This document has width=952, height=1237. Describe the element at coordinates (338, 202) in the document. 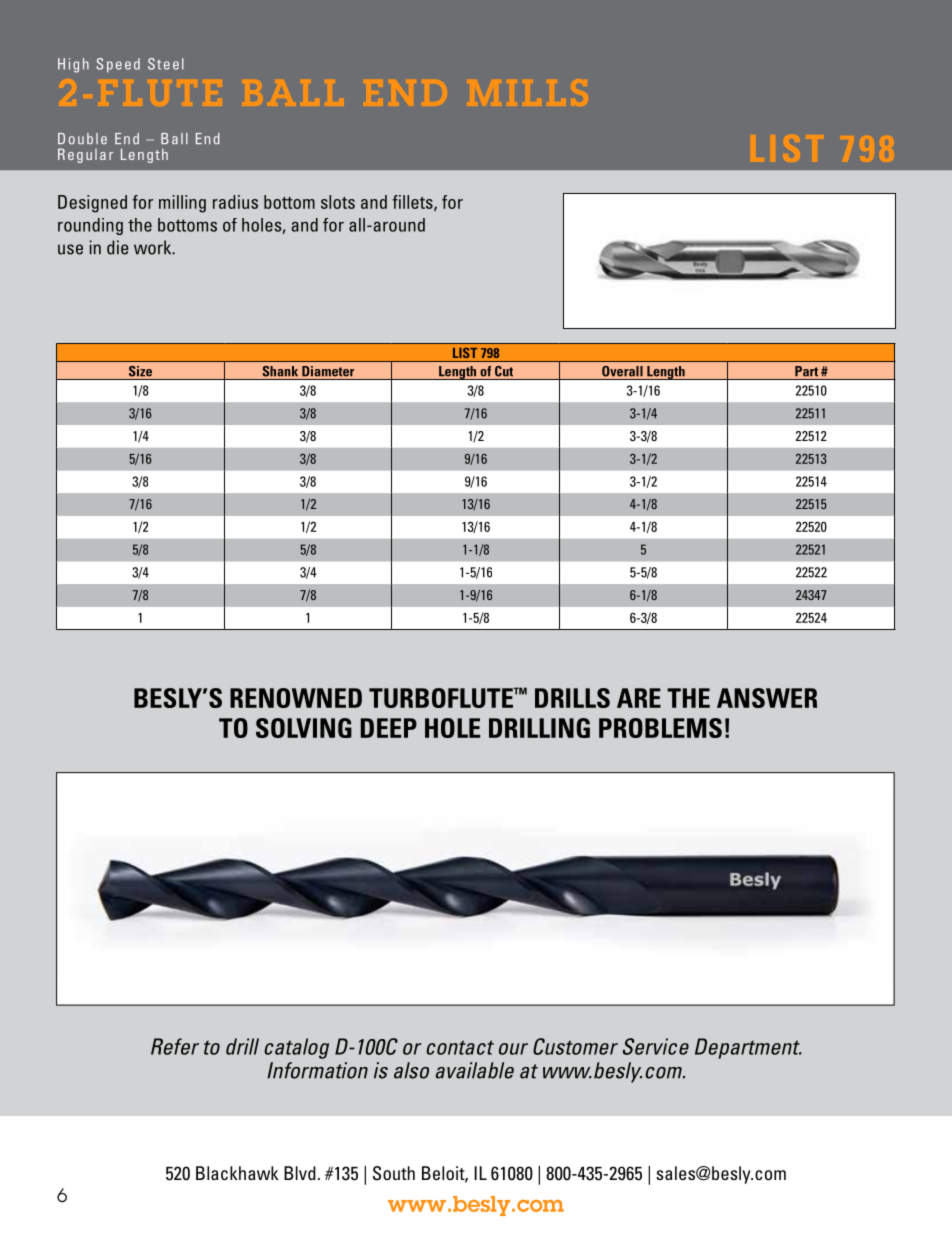

I see `slots` at that location.
